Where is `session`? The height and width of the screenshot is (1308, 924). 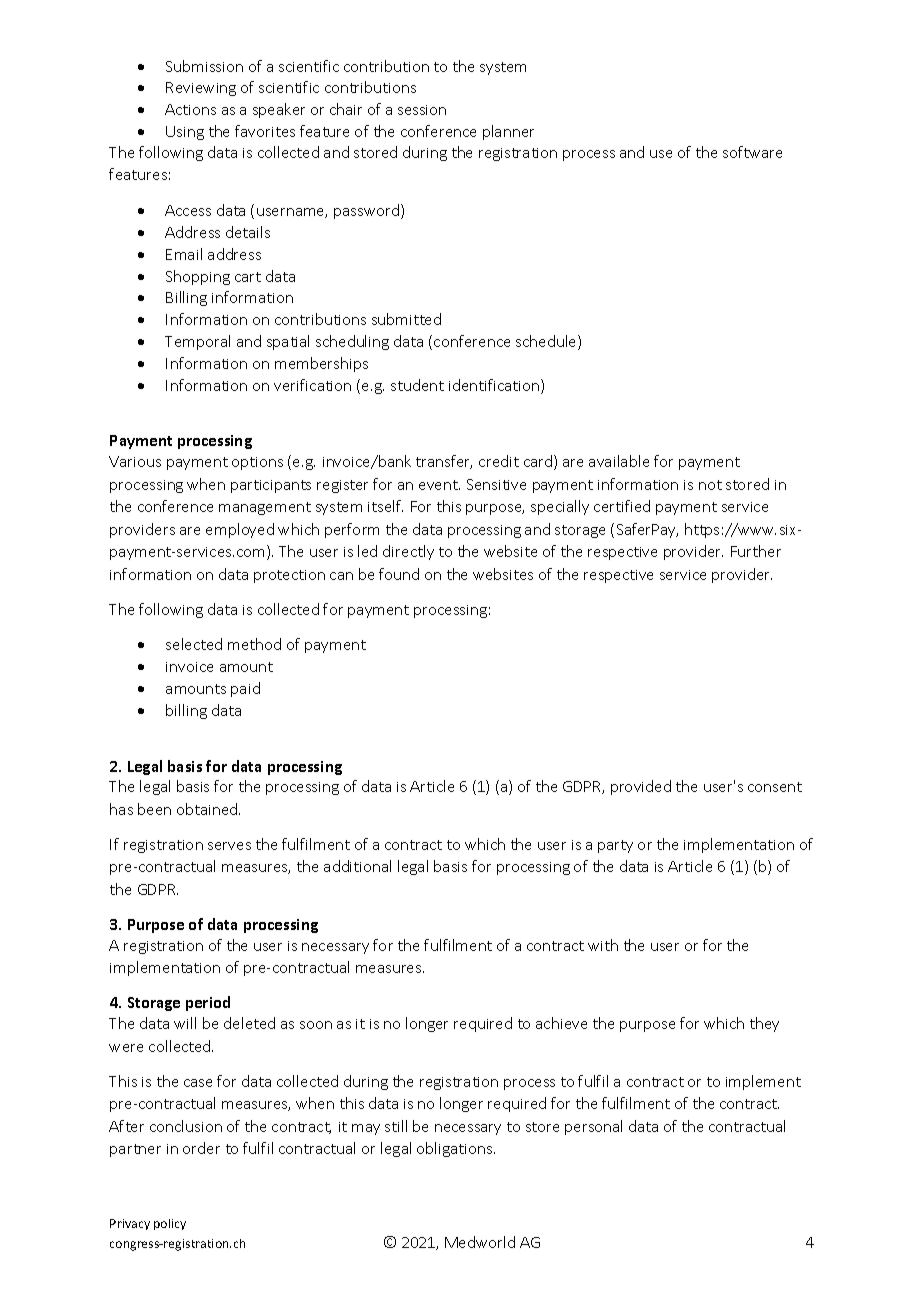 session is located at coordinates (422, 110).
